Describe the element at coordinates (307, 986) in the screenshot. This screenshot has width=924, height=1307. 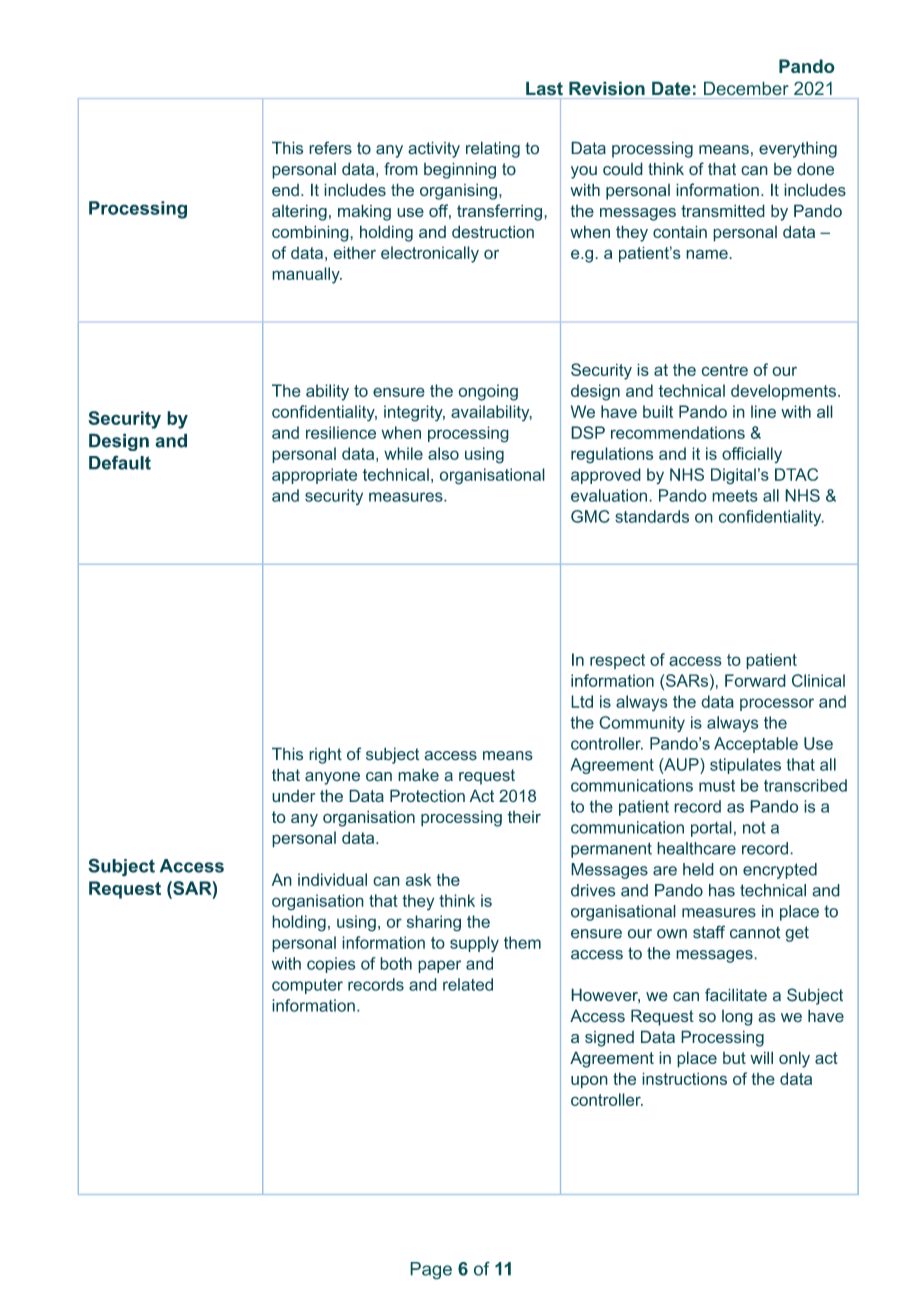
I see `computer` at that location.
